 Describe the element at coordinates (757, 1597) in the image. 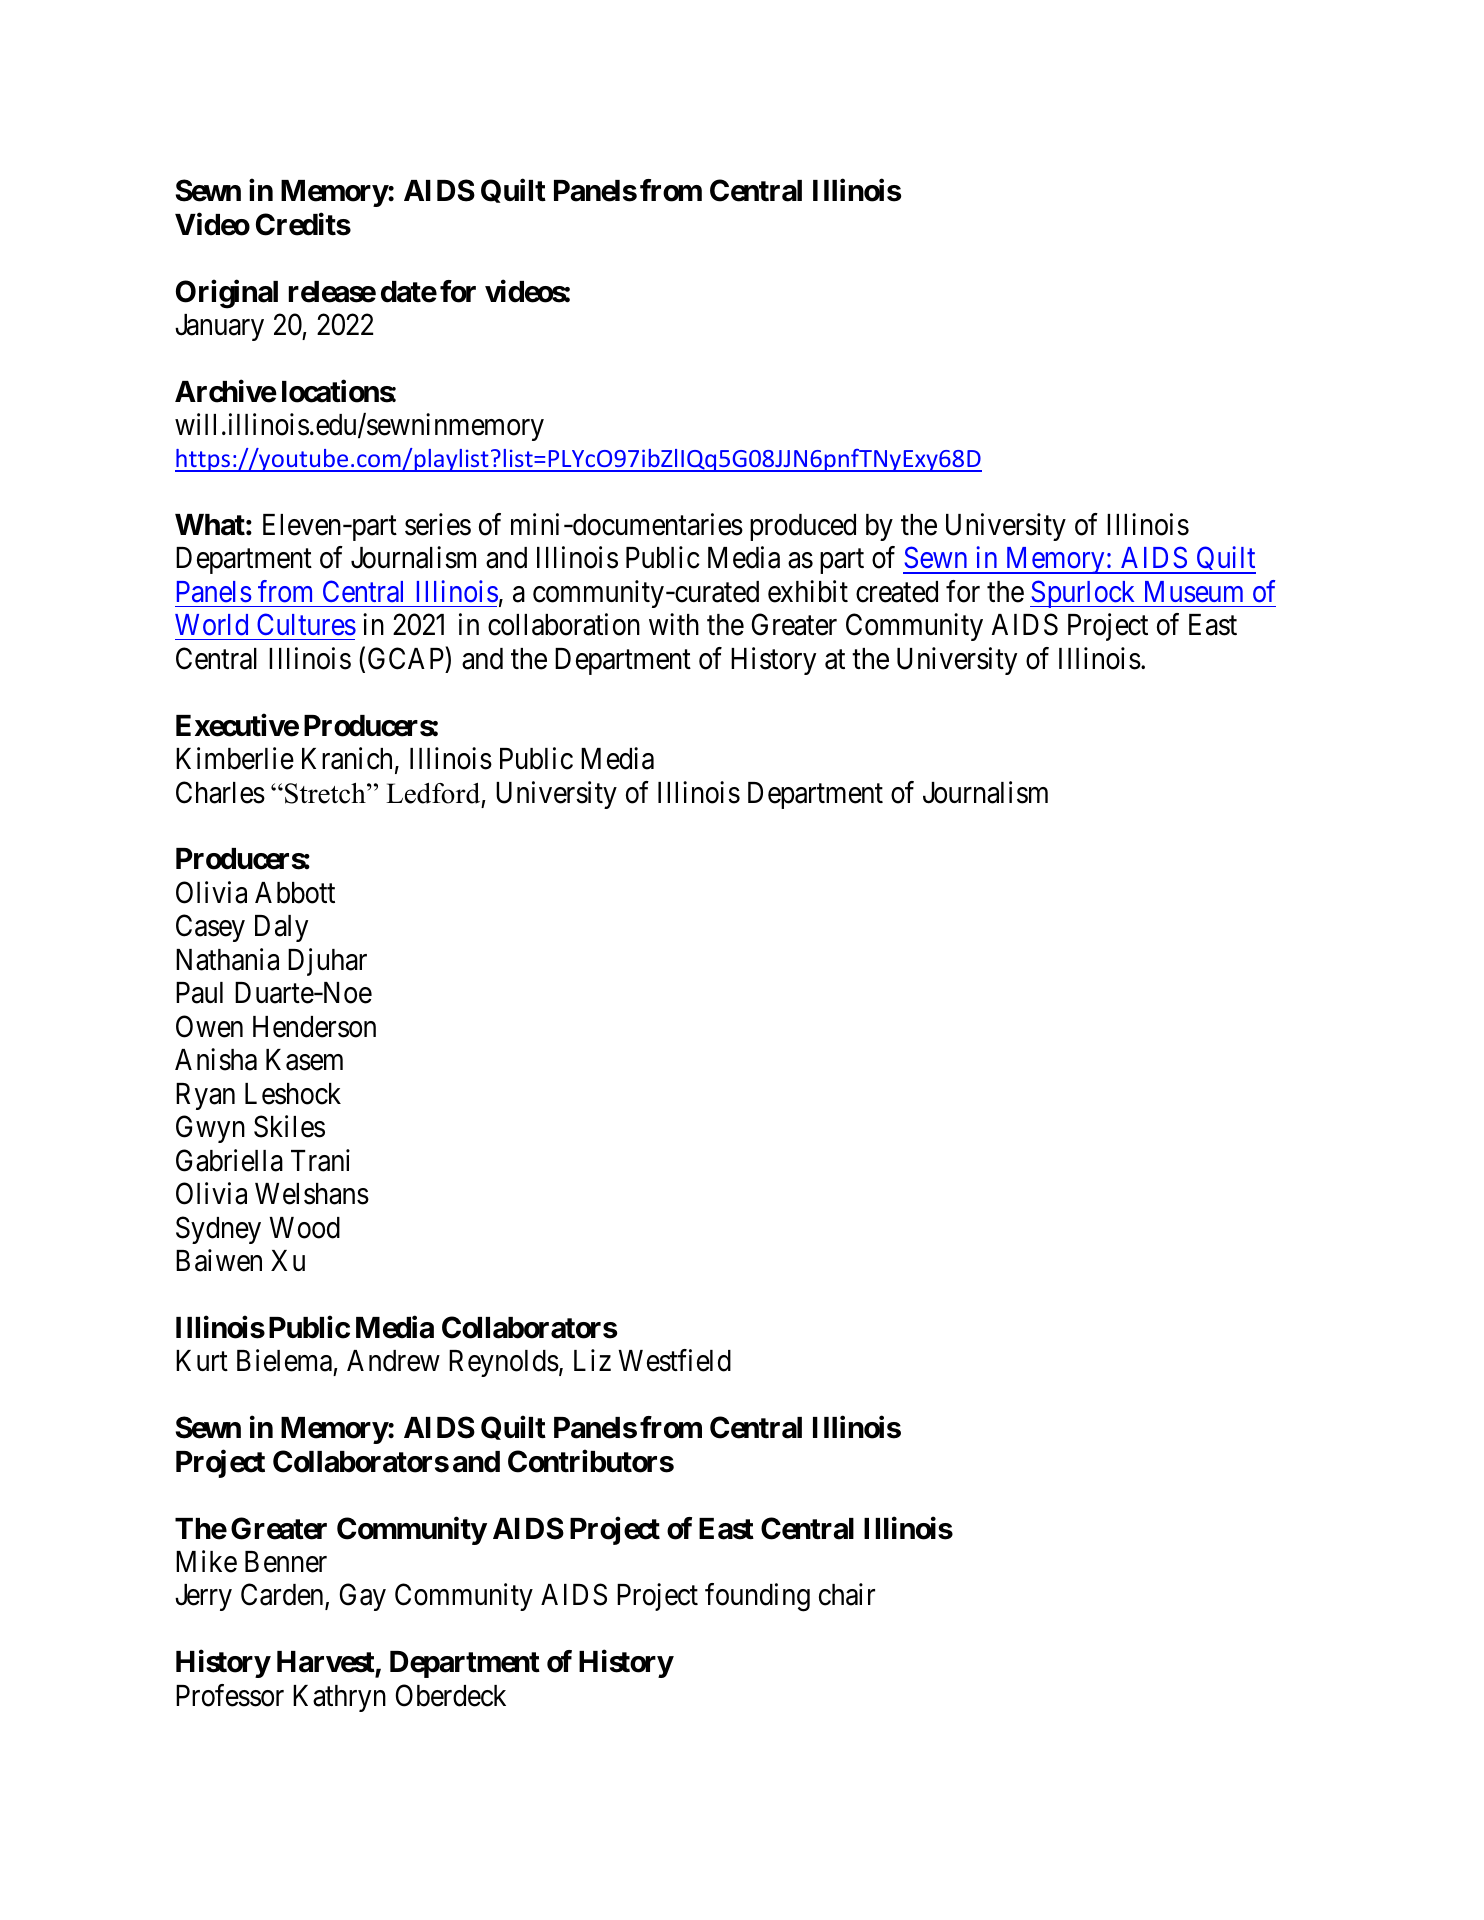

I see `founding` at that location.
